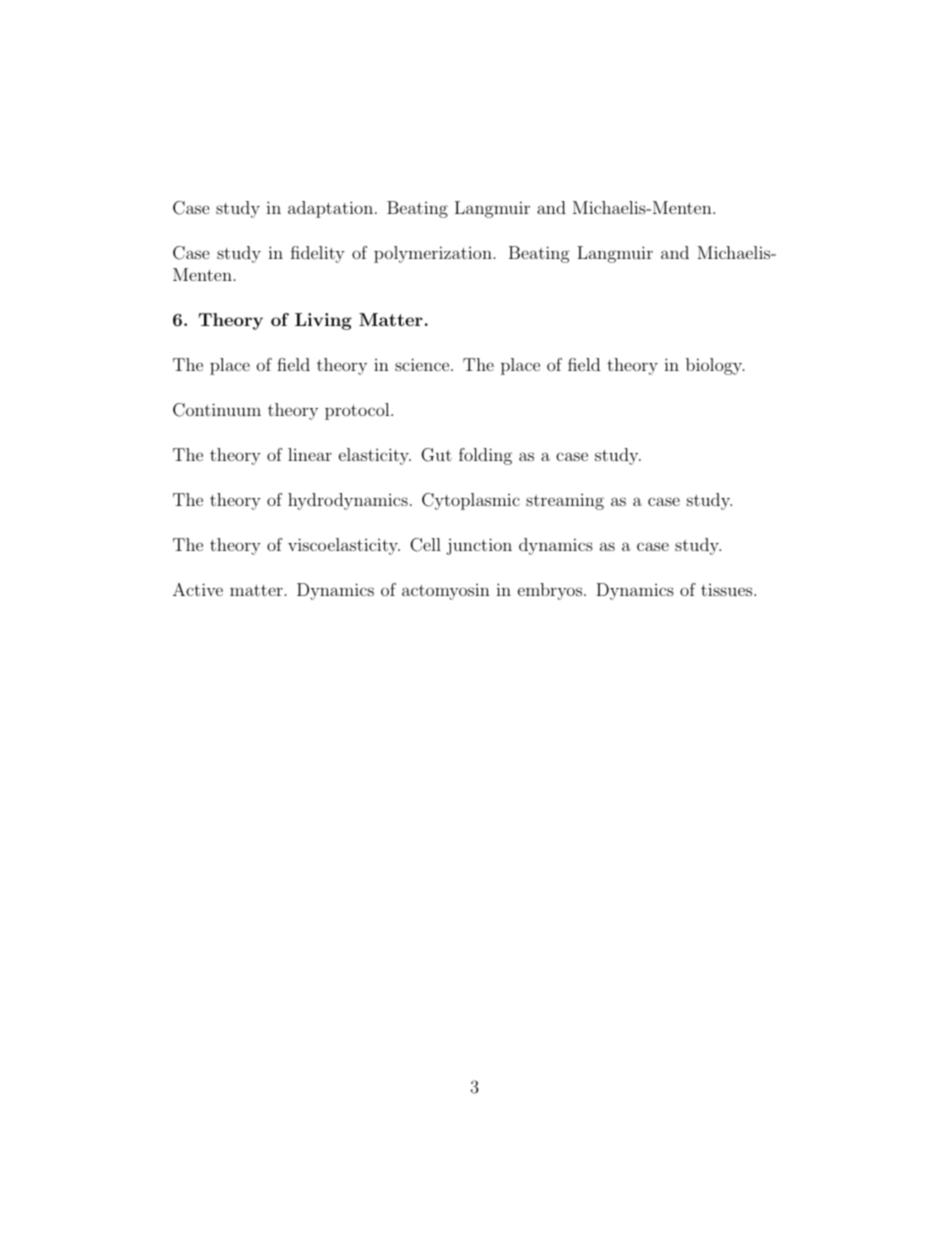 The width and height of the screenshot is (952, 1233). What do you see at coordinates (423, 364) in the screenshot?
I see `science` at bounding box center [423, 364].
